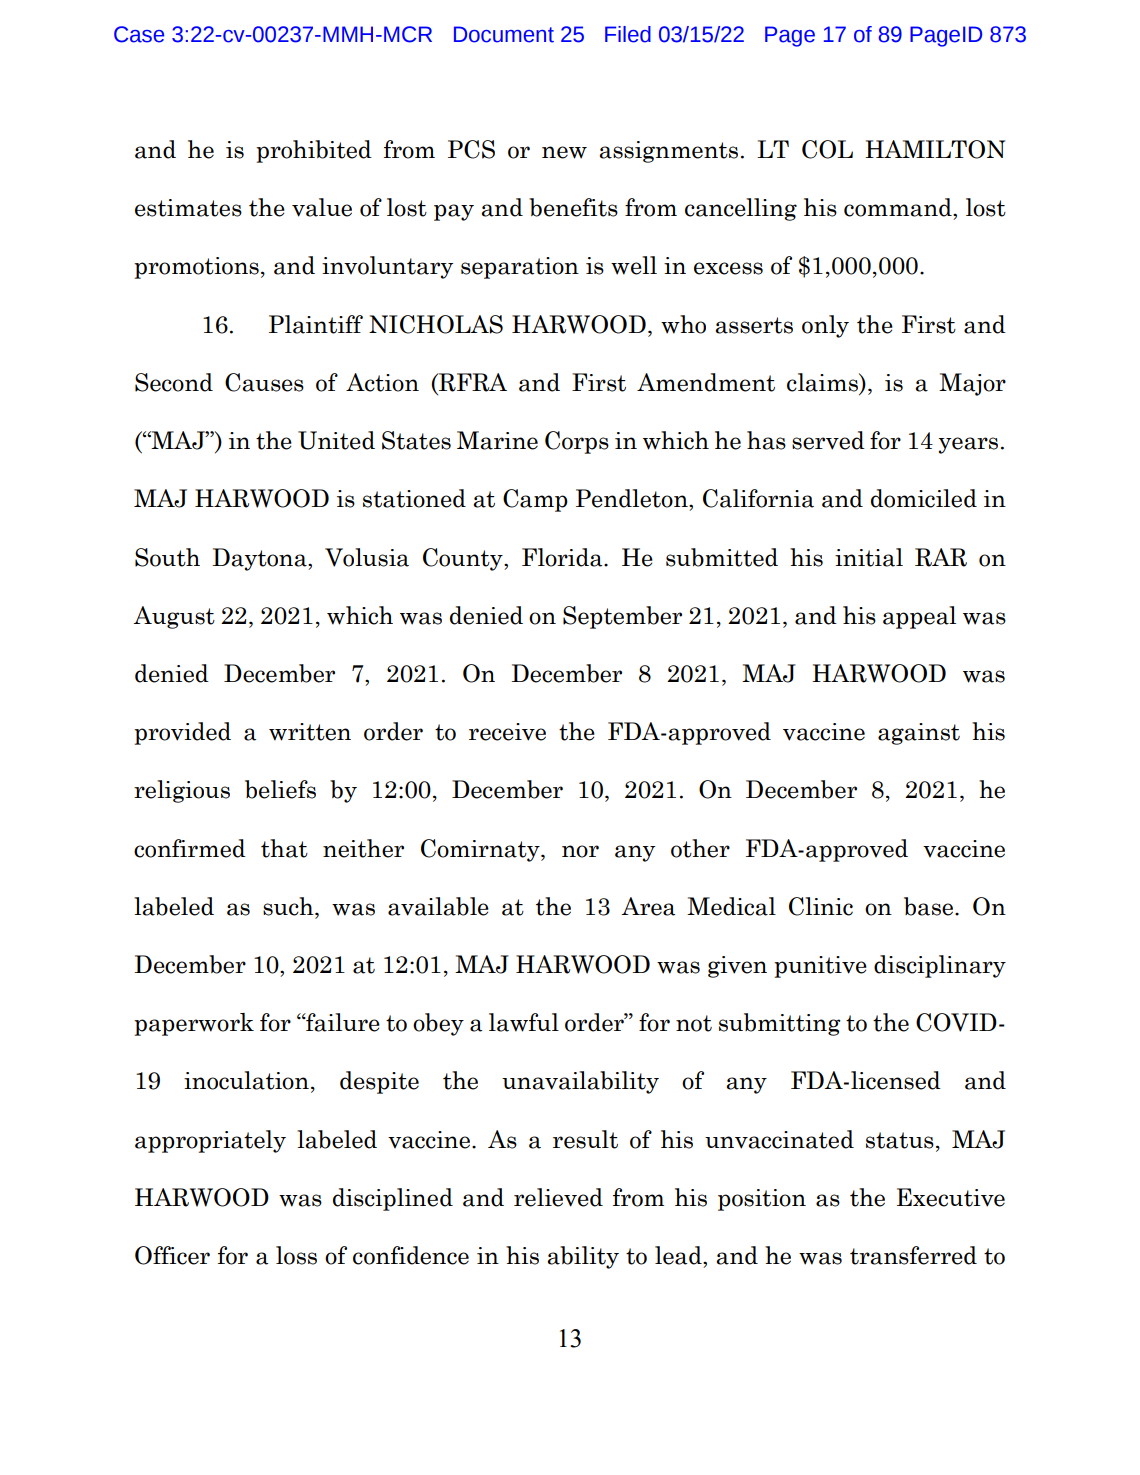 Image resolution: width=1140 pixels, height=1475 pixels. What do you see at coordinates (558, 1197) in the screenshot?
I see `relieved` at bounding box center [558, 1197].
